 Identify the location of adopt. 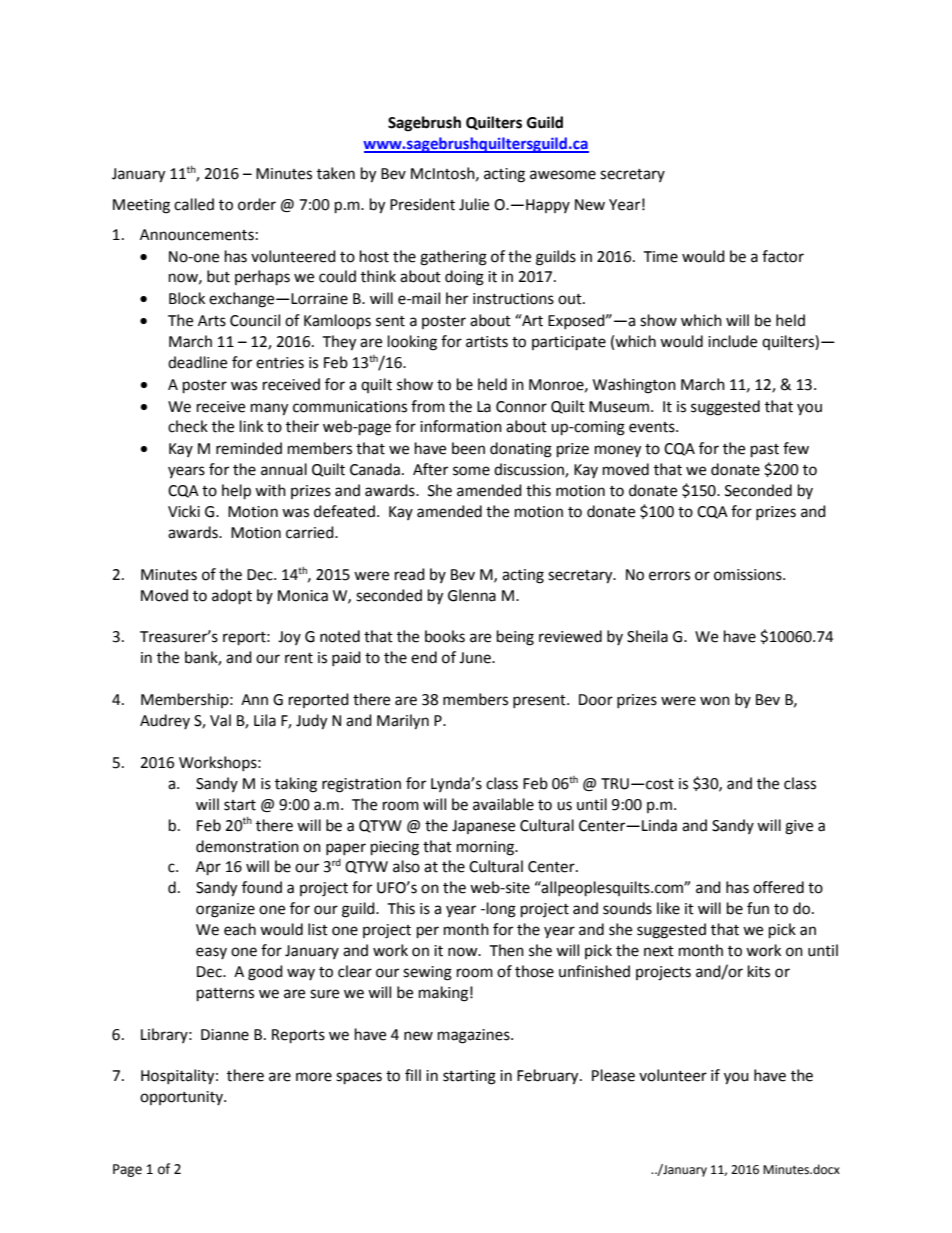
(232, 597).
